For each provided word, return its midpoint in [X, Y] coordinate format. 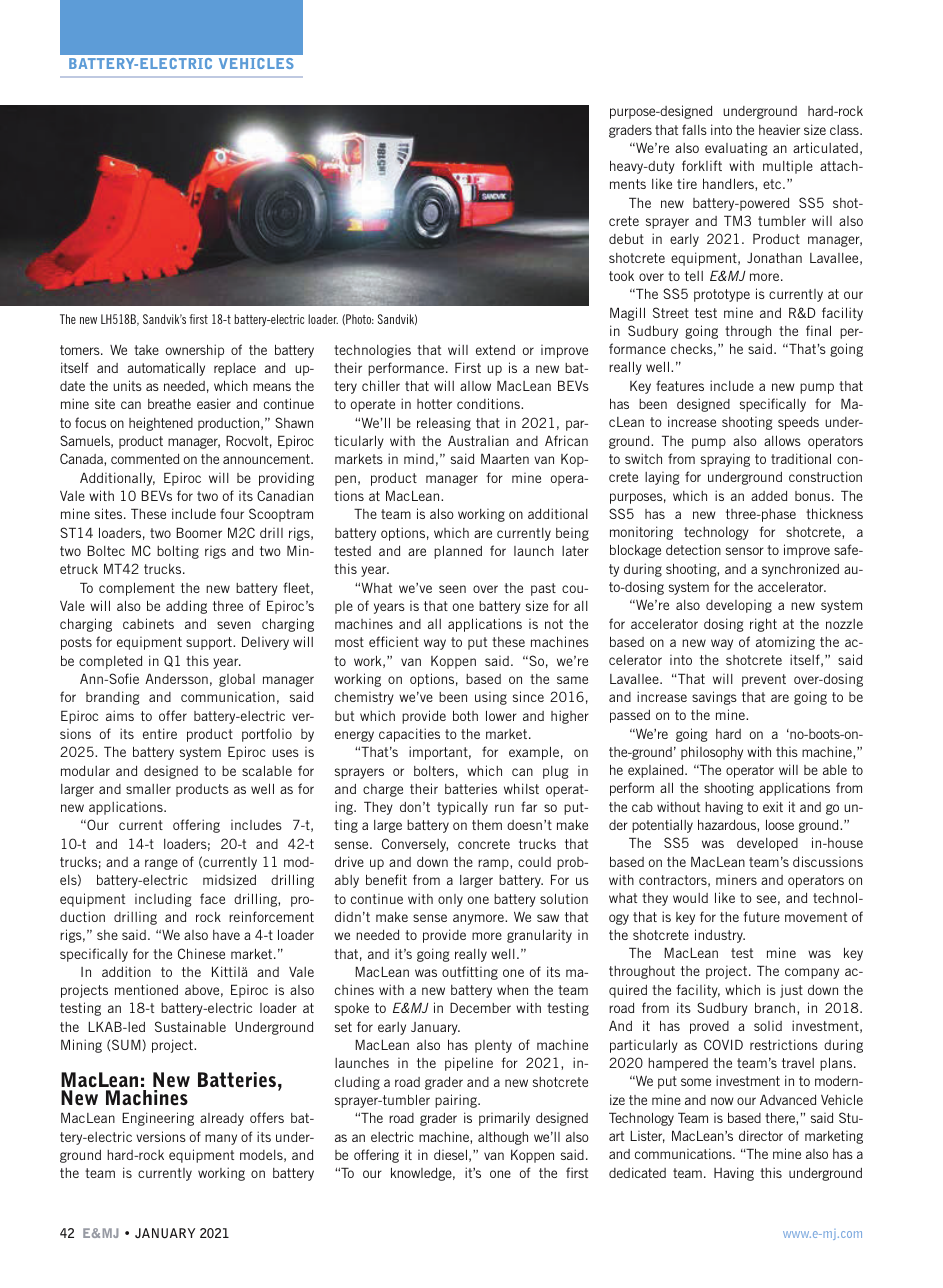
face [212, 898]
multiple [788, 167]
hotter [434, 404]
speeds [798, 423]
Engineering [158, 1119]
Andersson [176, 678]
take [146, 350]
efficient [394, 641]
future [762, 916]
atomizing [785, 643]
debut [626, 238]
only [450, 900]
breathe [169, 403]
